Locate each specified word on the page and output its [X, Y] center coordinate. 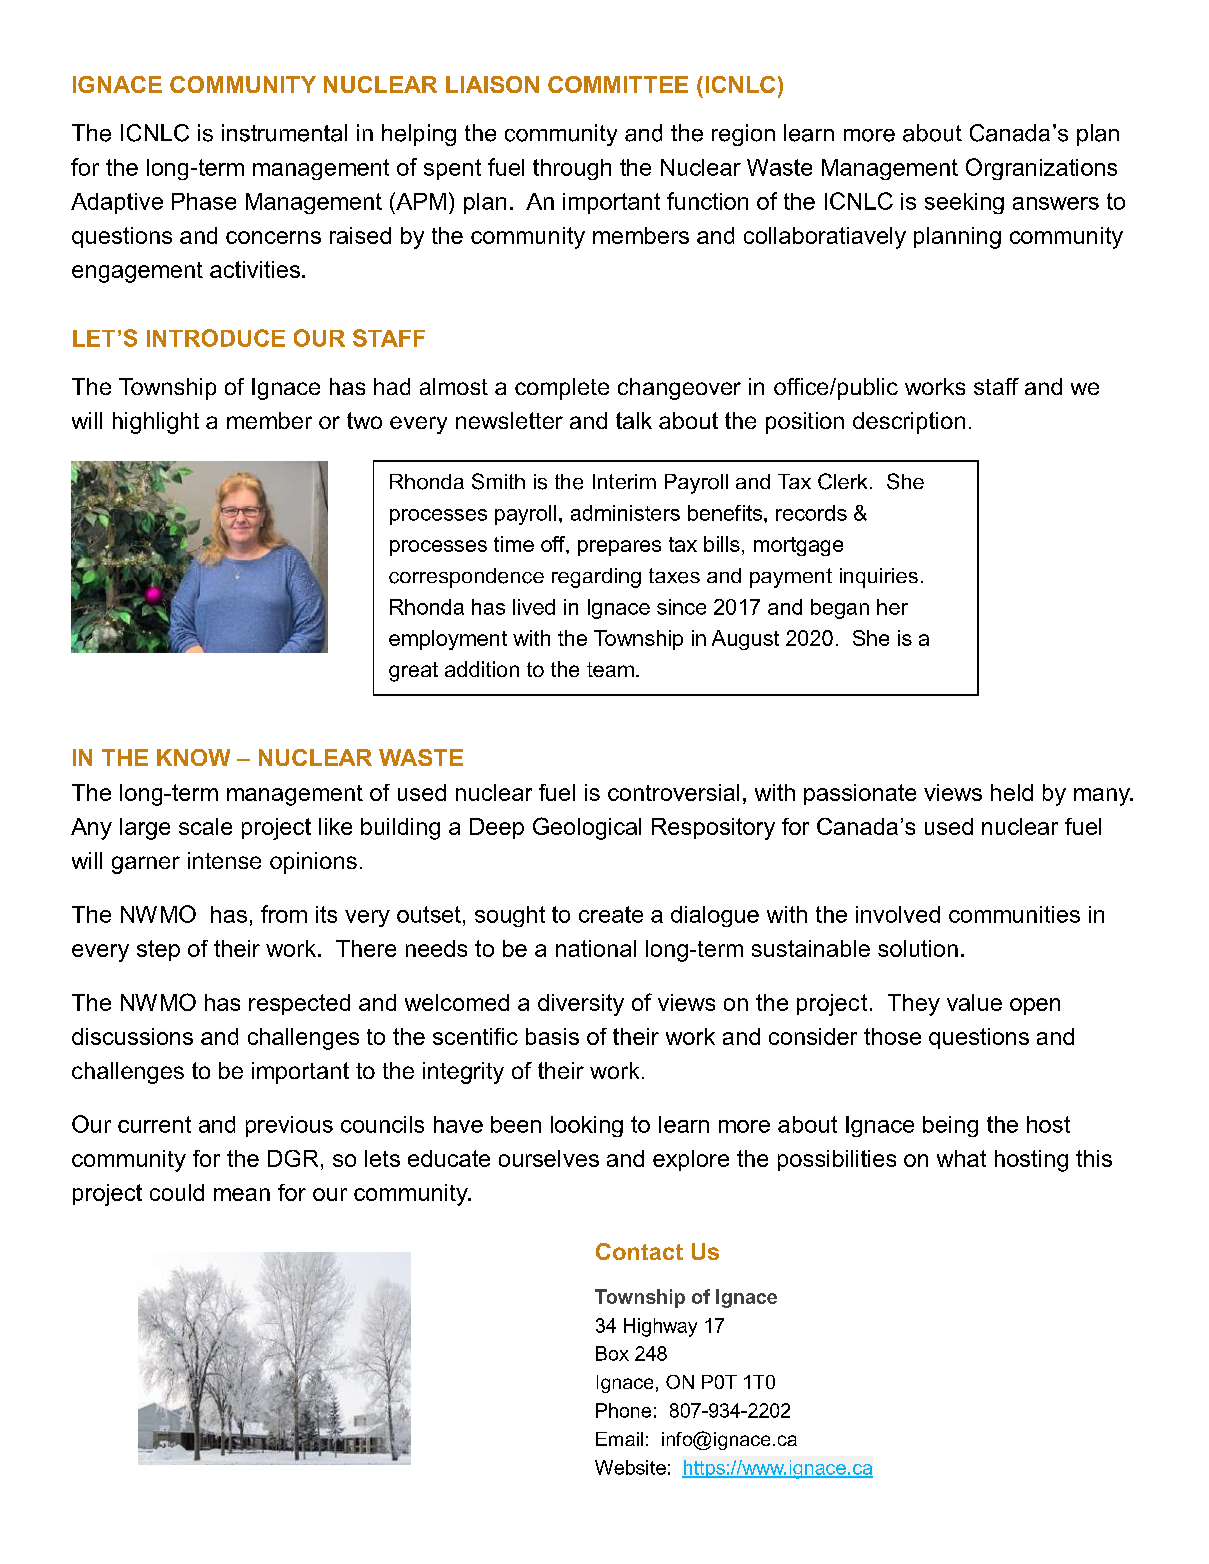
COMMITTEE [618, 84]
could [177, 1192]
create [611, 914]
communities [1014, 914]
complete [562, 389]
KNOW [193, 757]
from [284, 914]
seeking [964, 203]
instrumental [284, 133]
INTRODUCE [216, 338]
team [610, 669]
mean [242, 1194]
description [909, 423]
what [961, 1158]
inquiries [879, 578]
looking [587, 1126]
